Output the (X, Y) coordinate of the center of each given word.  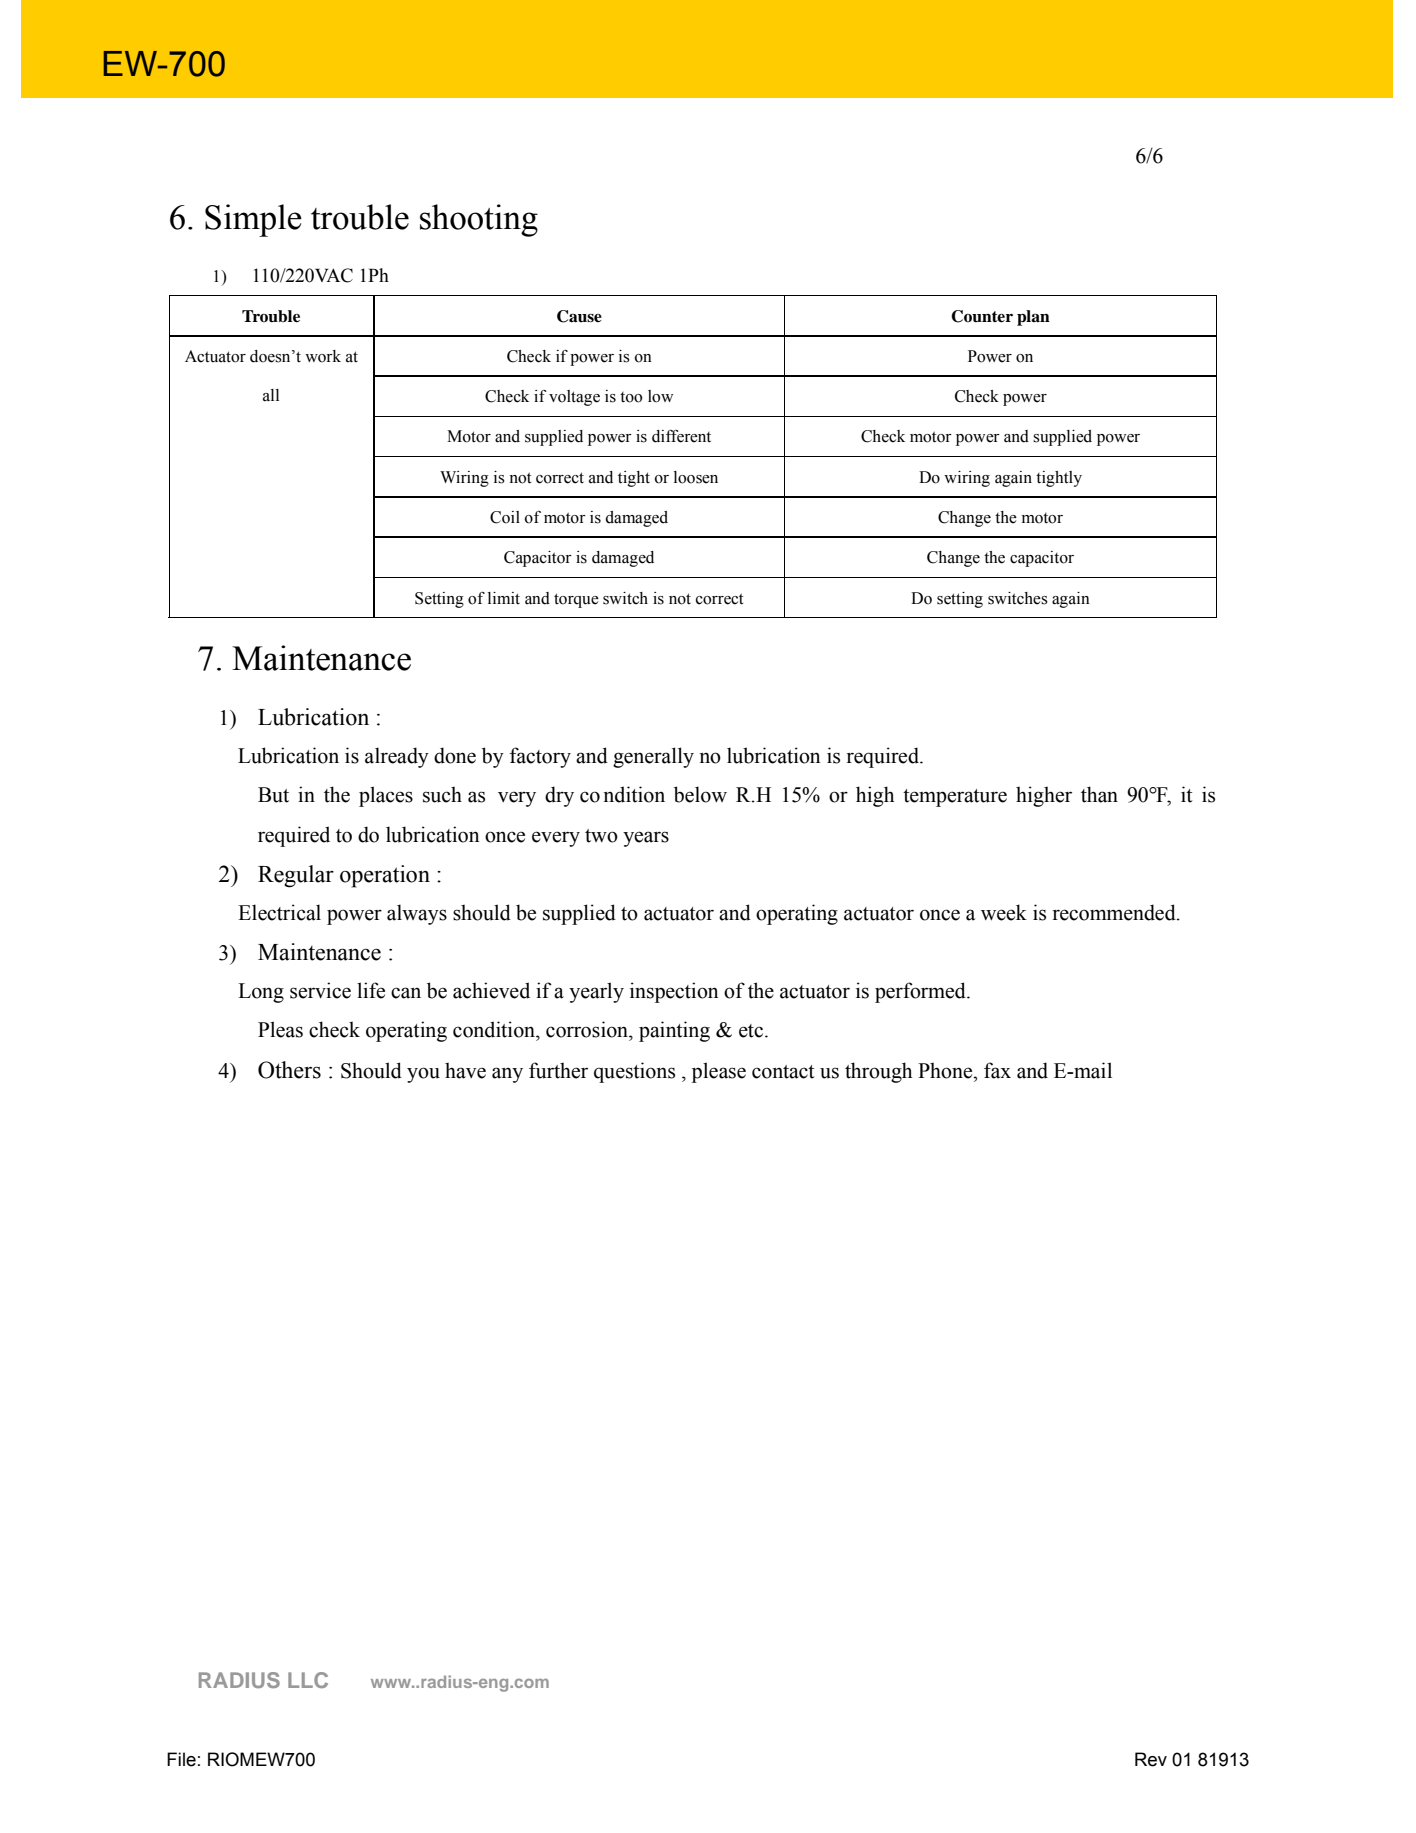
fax (997, 1070)
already (397, 757)
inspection (674, 992)
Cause (579, 316)
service (320, 990)
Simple (253, 220)
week (1004, 912)
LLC (308, 1680)
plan (1033, 318)
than (1099, 794)
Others (289, 1070)
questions (634, 1072)
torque (576, 600)
